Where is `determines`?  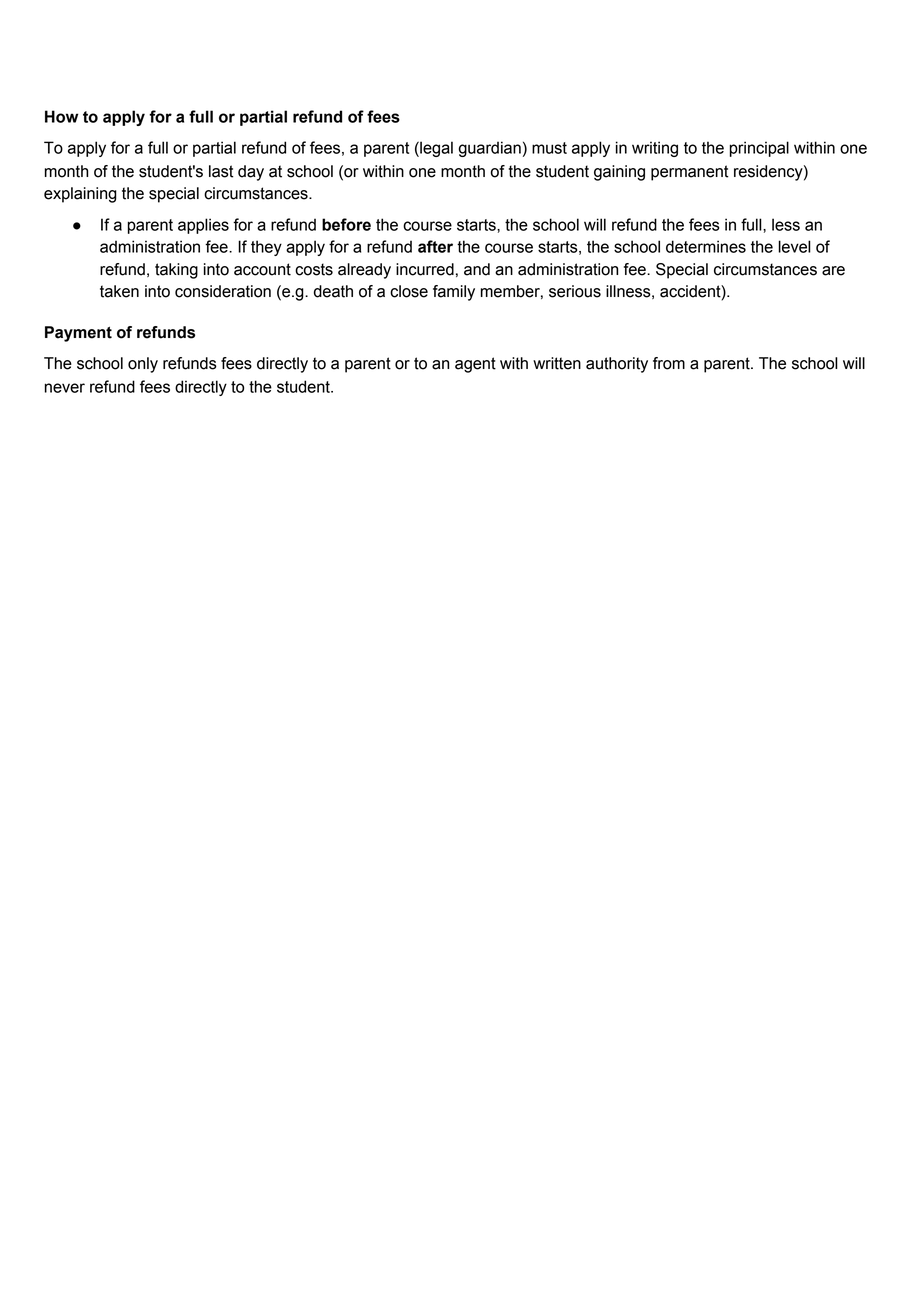
determines is located at coordinates (706, 246).
